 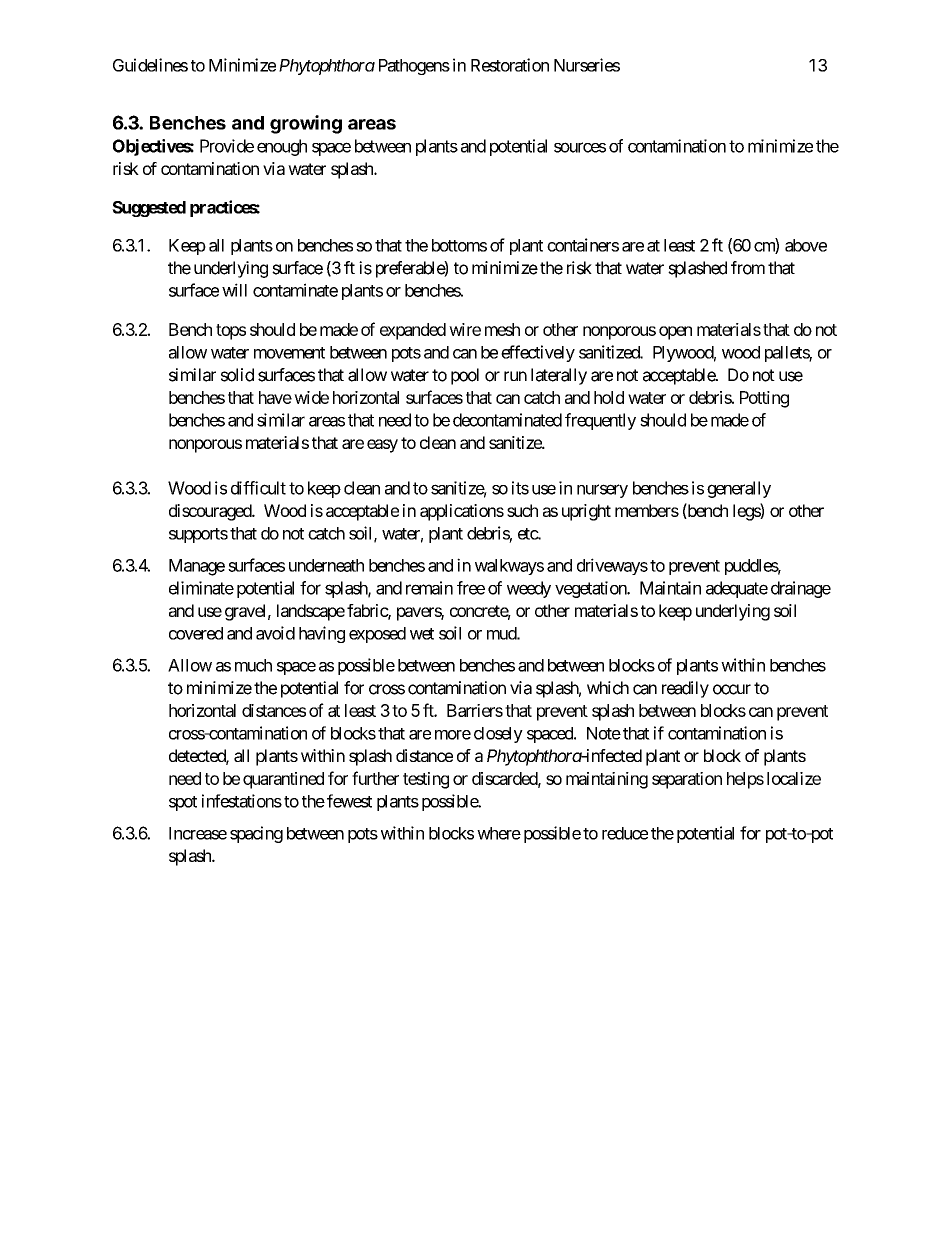 What do you see at coordinates (510, 65) in the page?
I see `Restoration` at bounding box center [510, 65].
